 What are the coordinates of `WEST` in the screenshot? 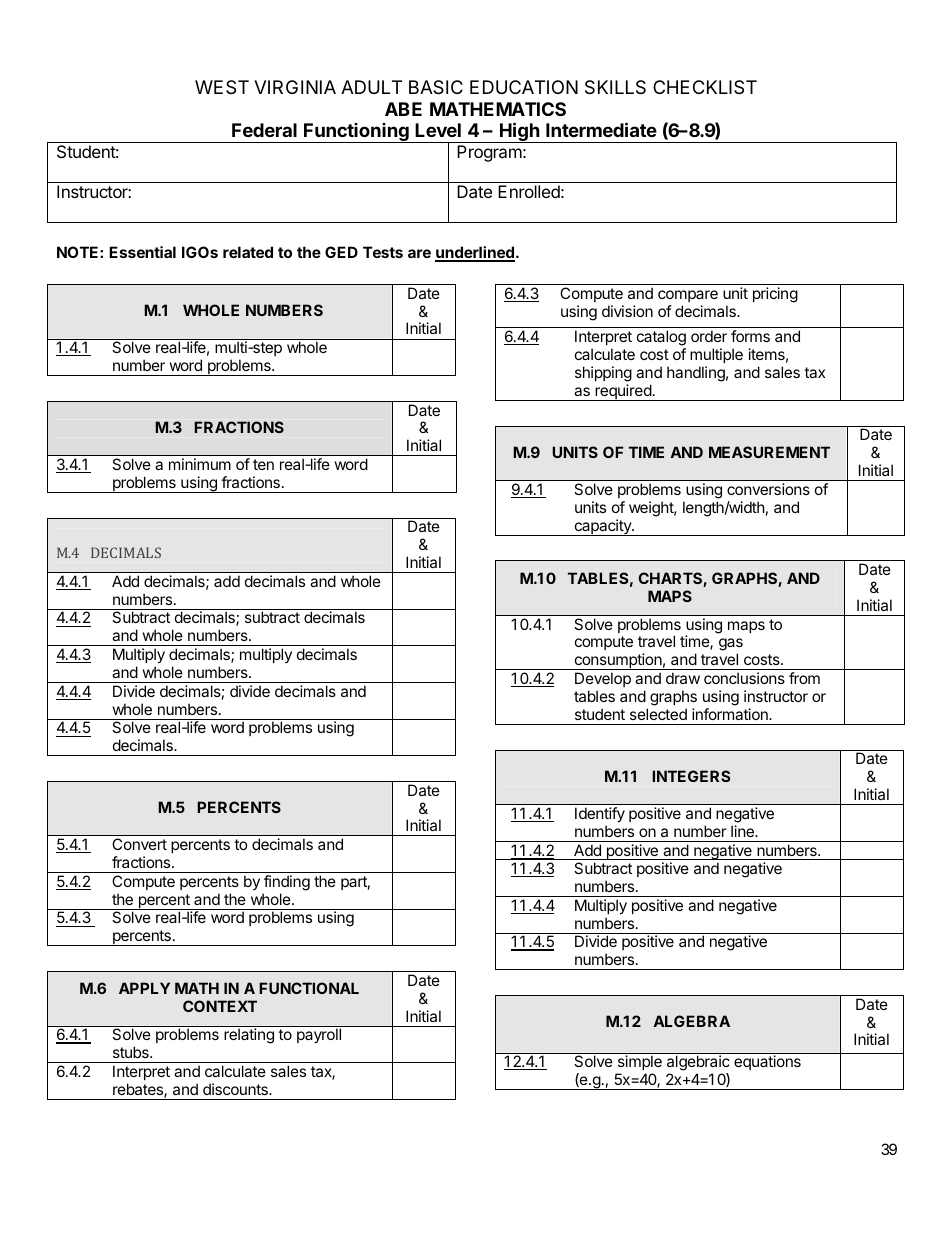 It's located at (222, 87).
